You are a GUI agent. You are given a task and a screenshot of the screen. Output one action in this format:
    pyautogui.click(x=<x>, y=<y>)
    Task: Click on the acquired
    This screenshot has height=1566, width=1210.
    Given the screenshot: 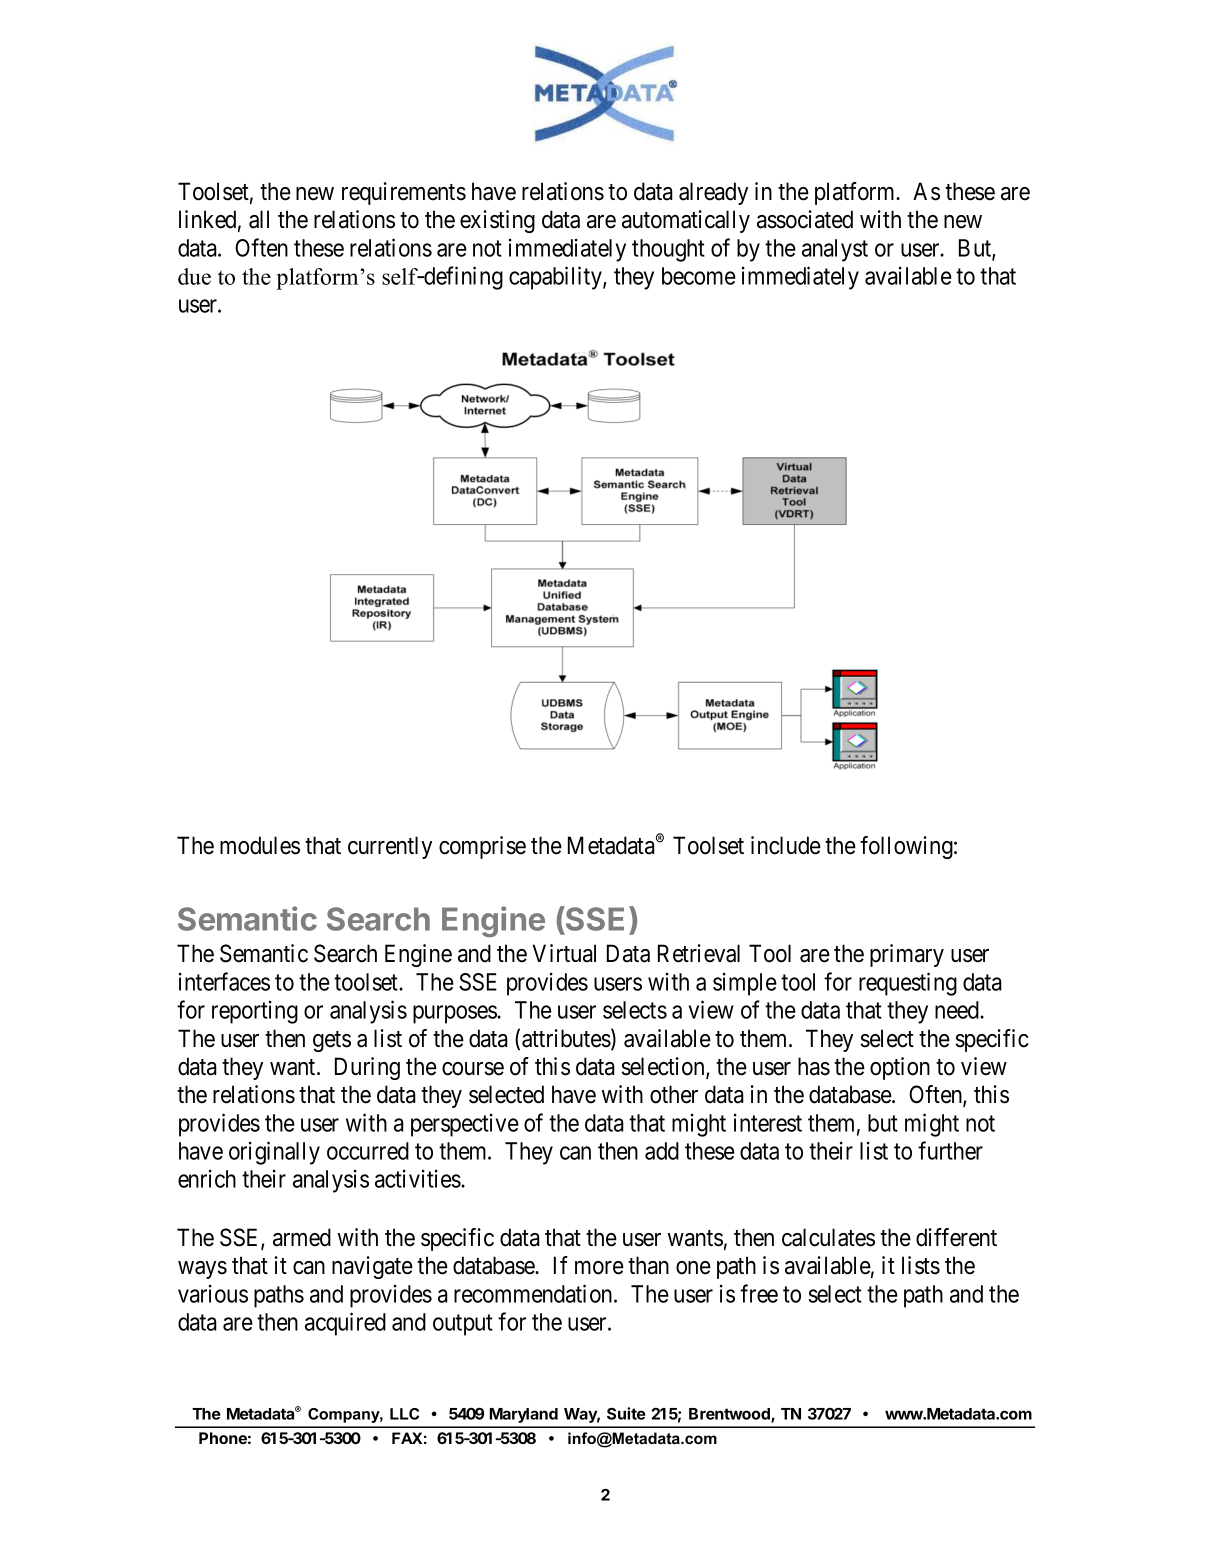 What is the action you would take?
    pyautogui.click(x=345, y=1324)
